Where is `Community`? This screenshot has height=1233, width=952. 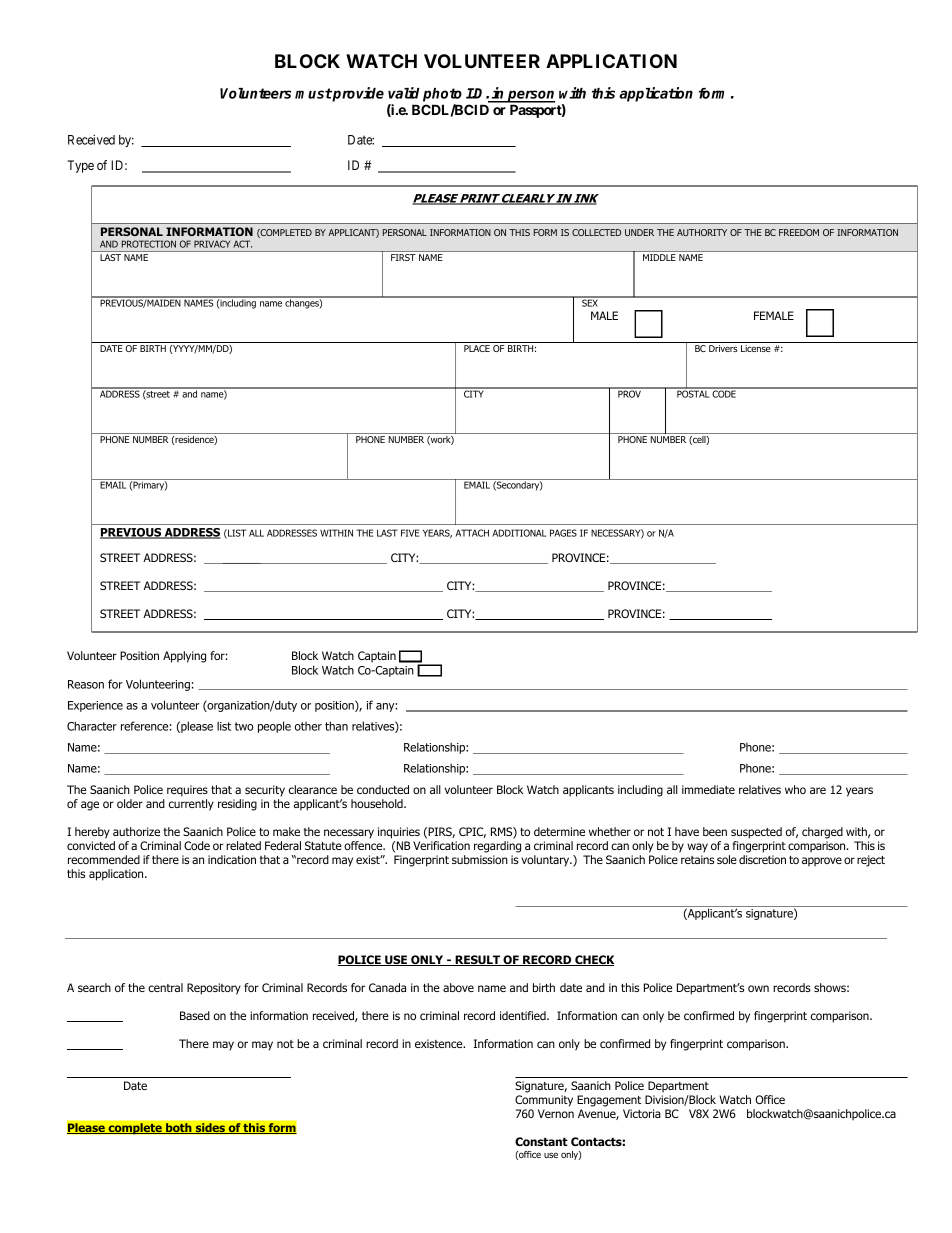 Community is located at coordinates (544, 1101).
